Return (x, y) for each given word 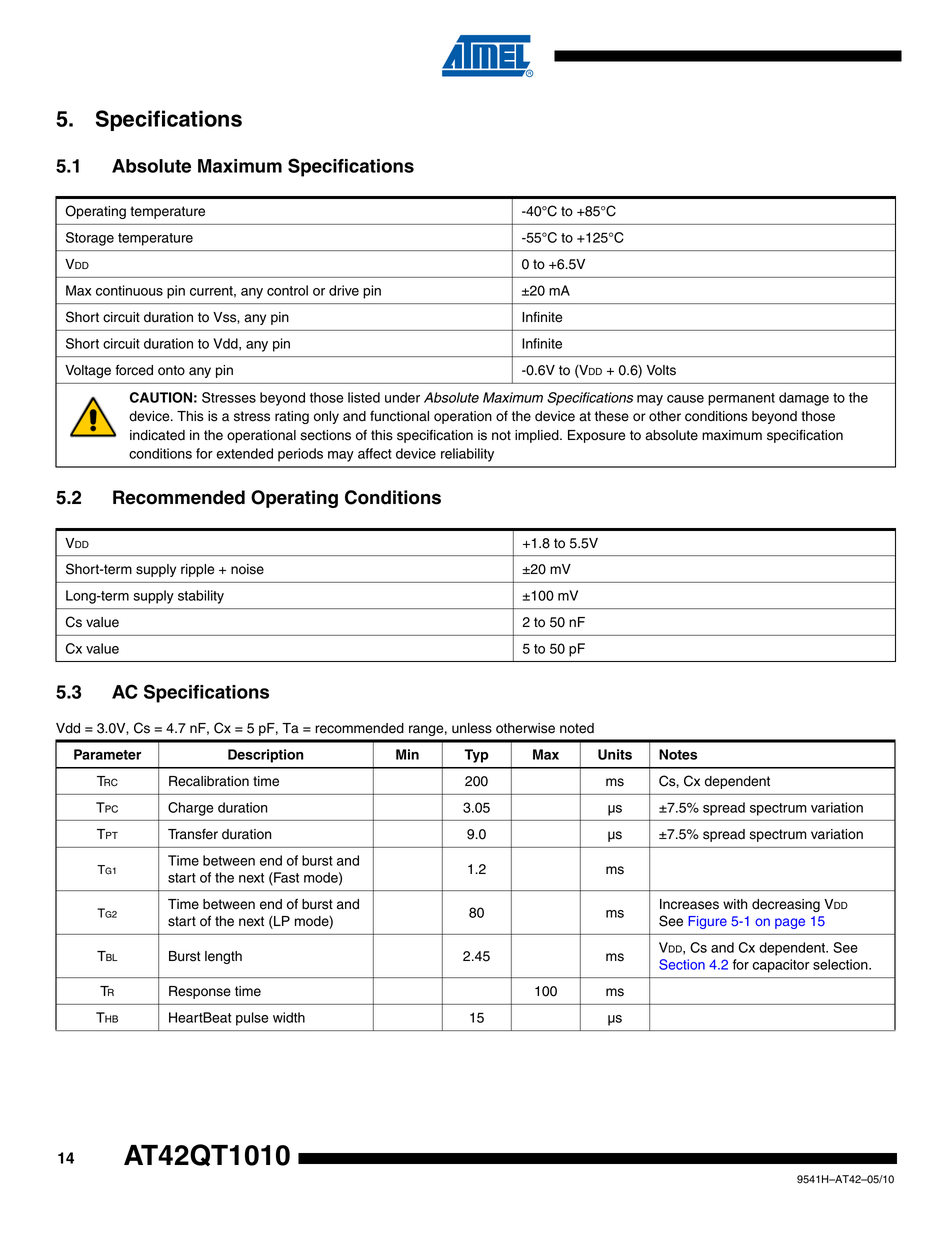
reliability (467, 455)
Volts (661, 370)
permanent (741, 399)
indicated (157, 435)
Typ (476, 756)
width (289, 1017)
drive (344, 290)
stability (201, 597)
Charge (191, 809)
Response (200, 992)
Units (615, 754)
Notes (678, 754)
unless (472, 728)
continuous (129, 290)
